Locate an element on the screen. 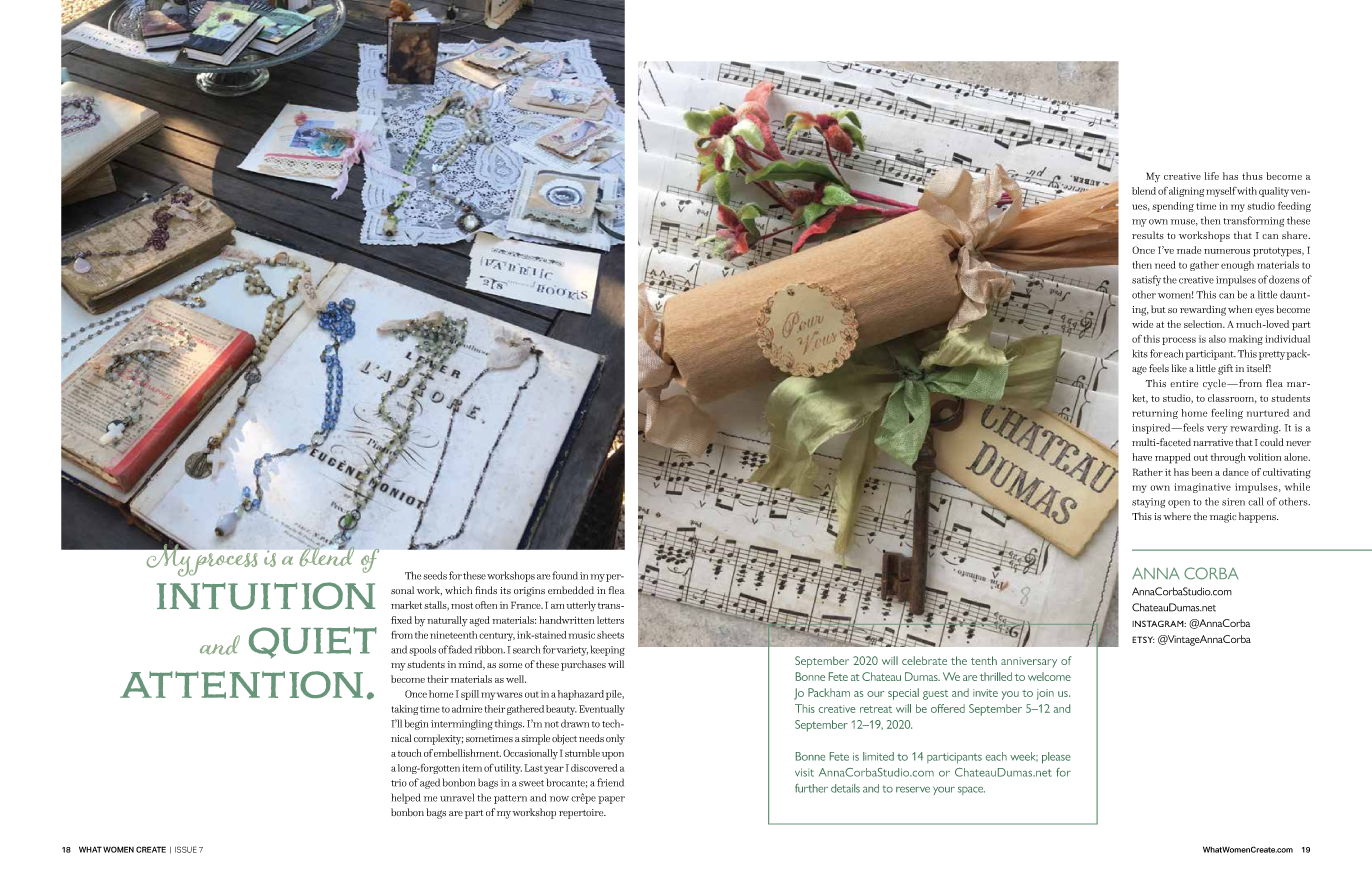 The image size is (1372, 886). further is located at coordinates (811, 788).
